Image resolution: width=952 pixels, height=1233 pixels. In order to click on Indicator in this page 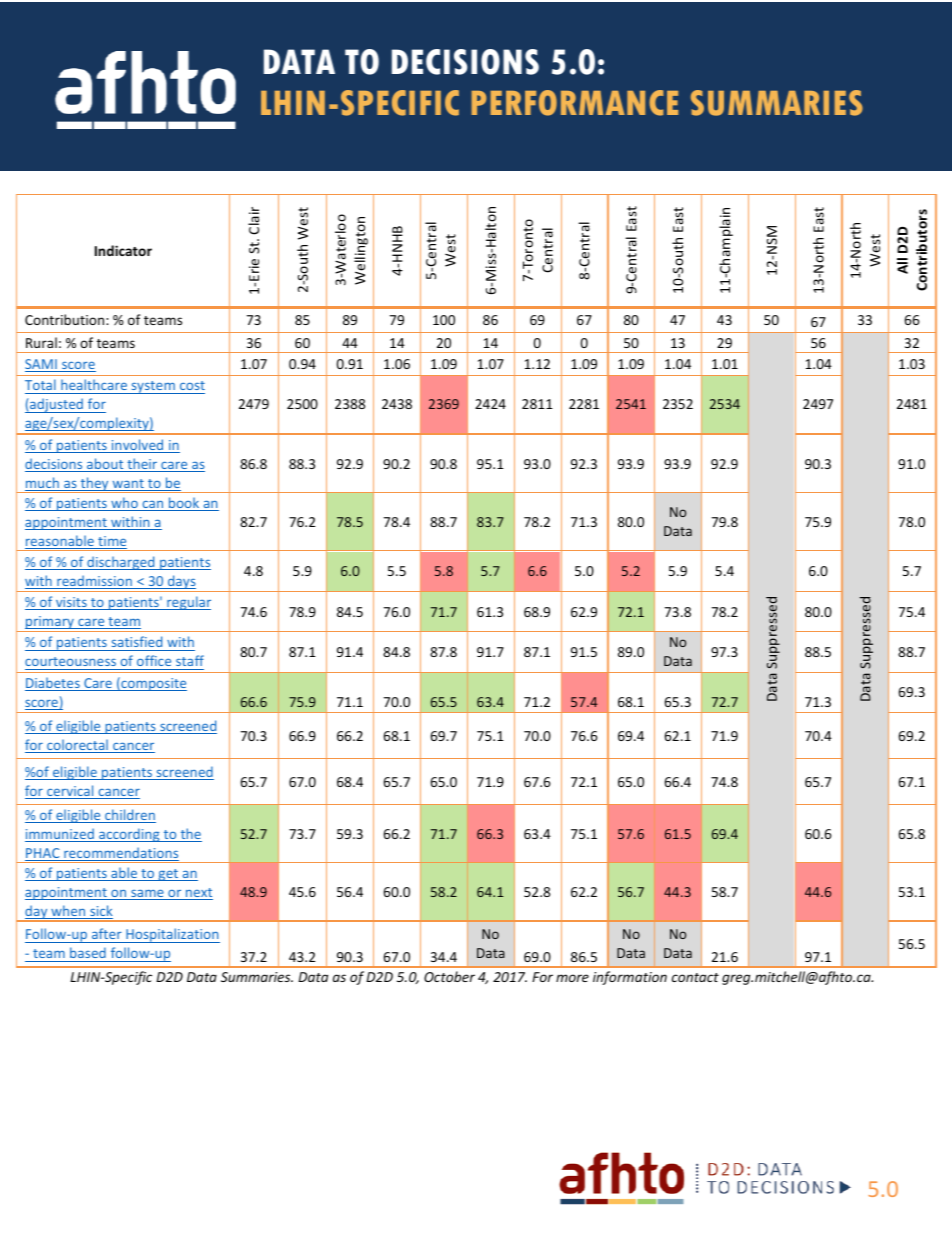, I will do `click(123, 250)`.
